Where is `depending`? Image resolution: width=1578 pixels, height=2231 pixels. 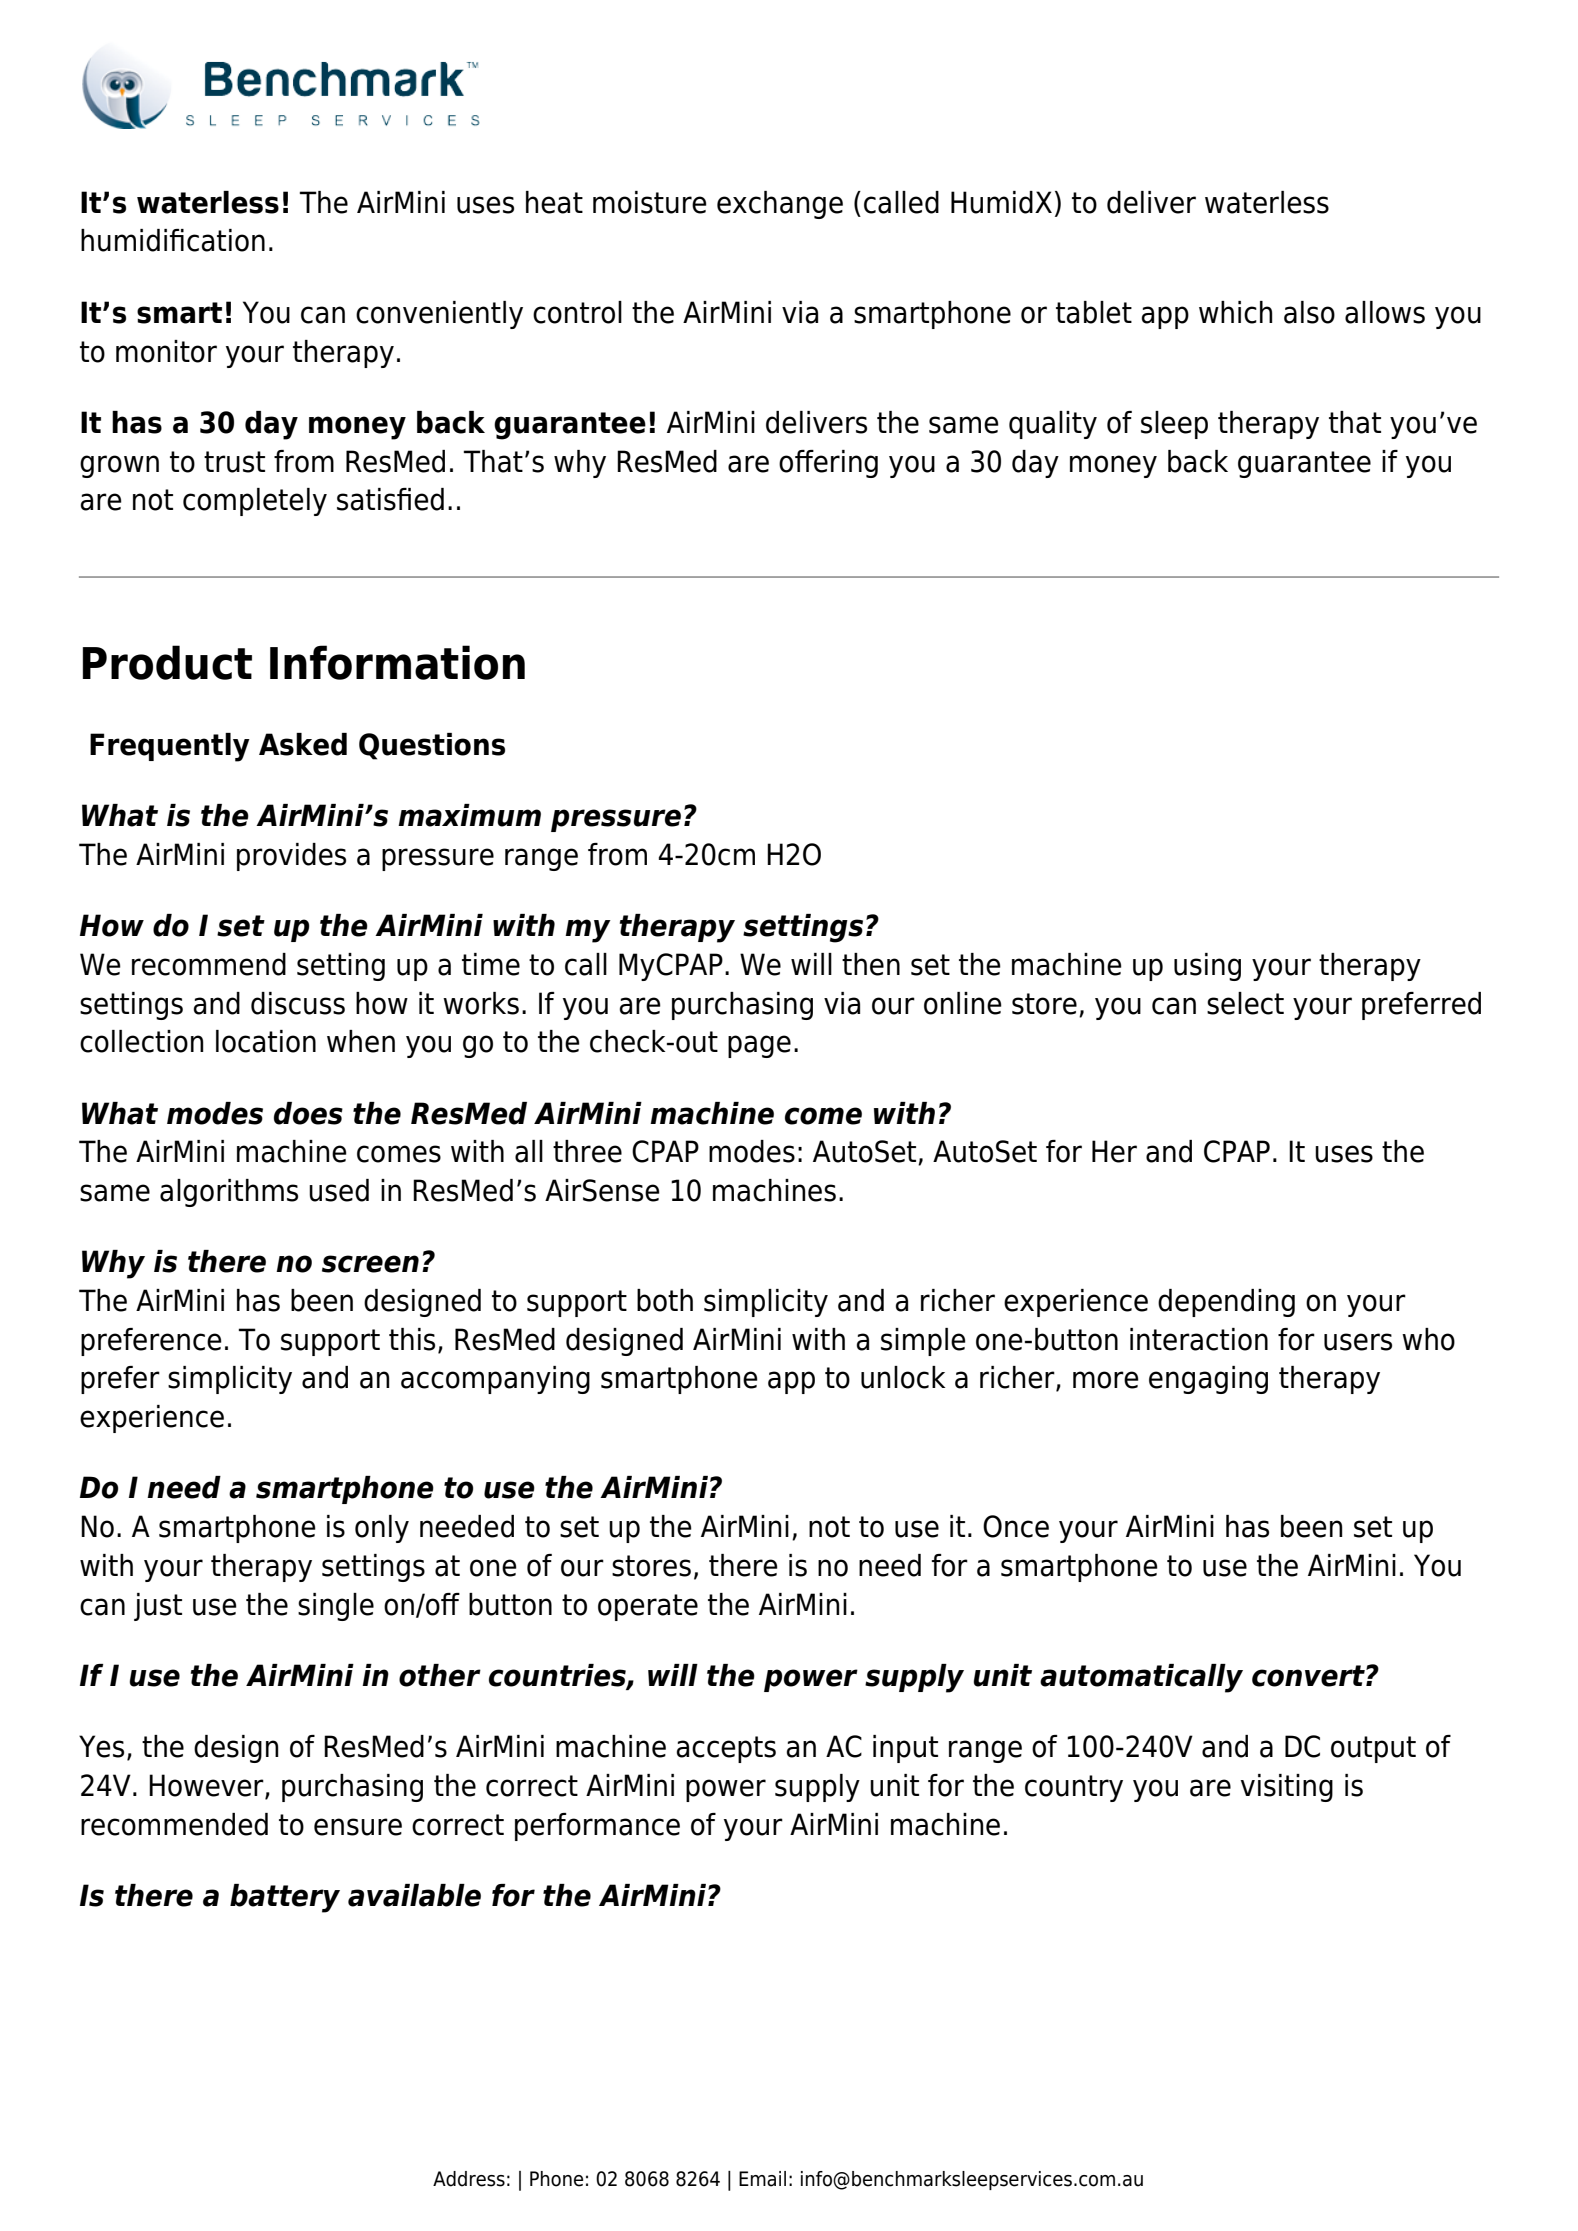 depending is located at coordinates (1226, 1303).
